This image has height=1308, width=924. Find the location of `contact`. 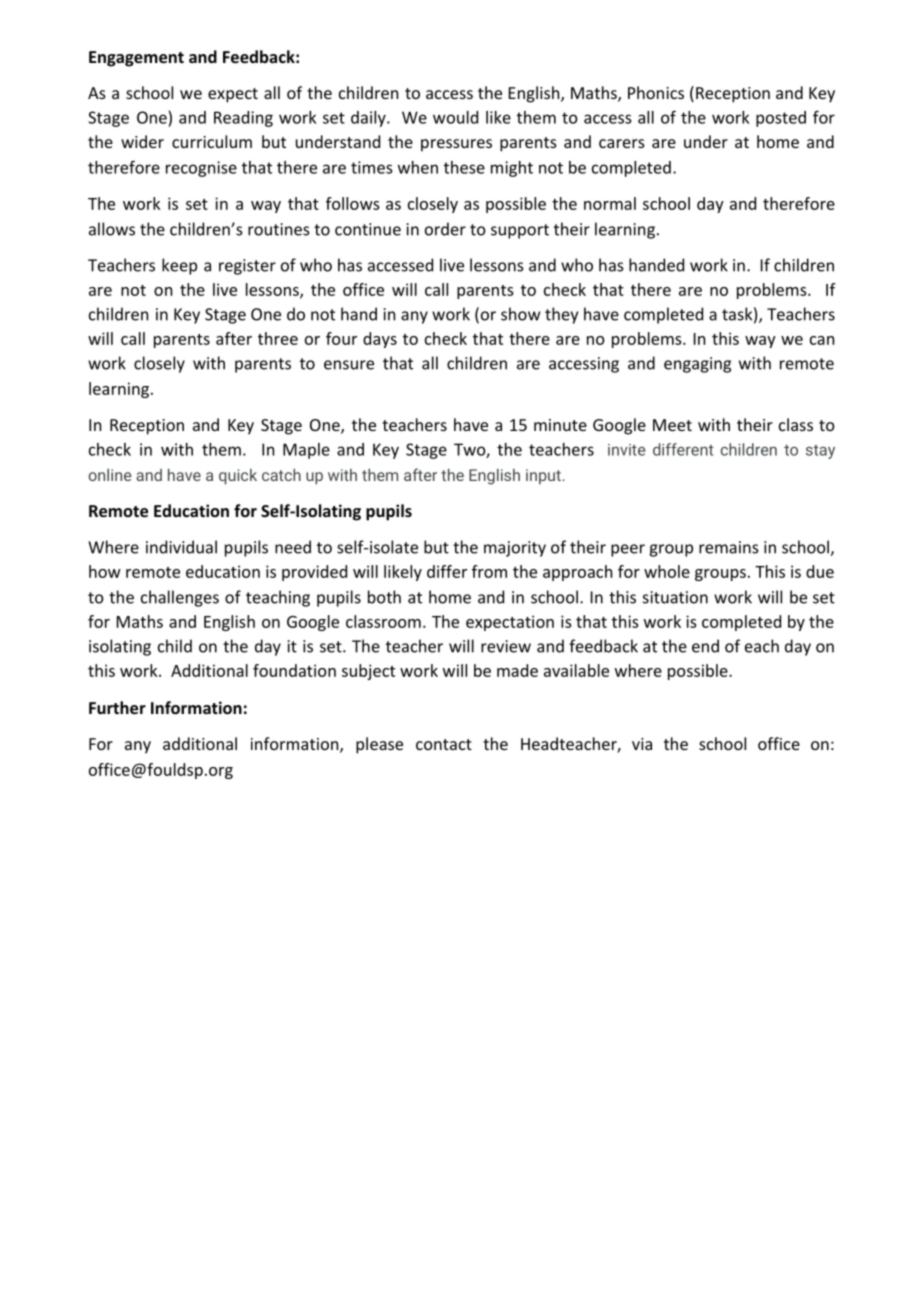

contact is located at coordinates (444, 744).
